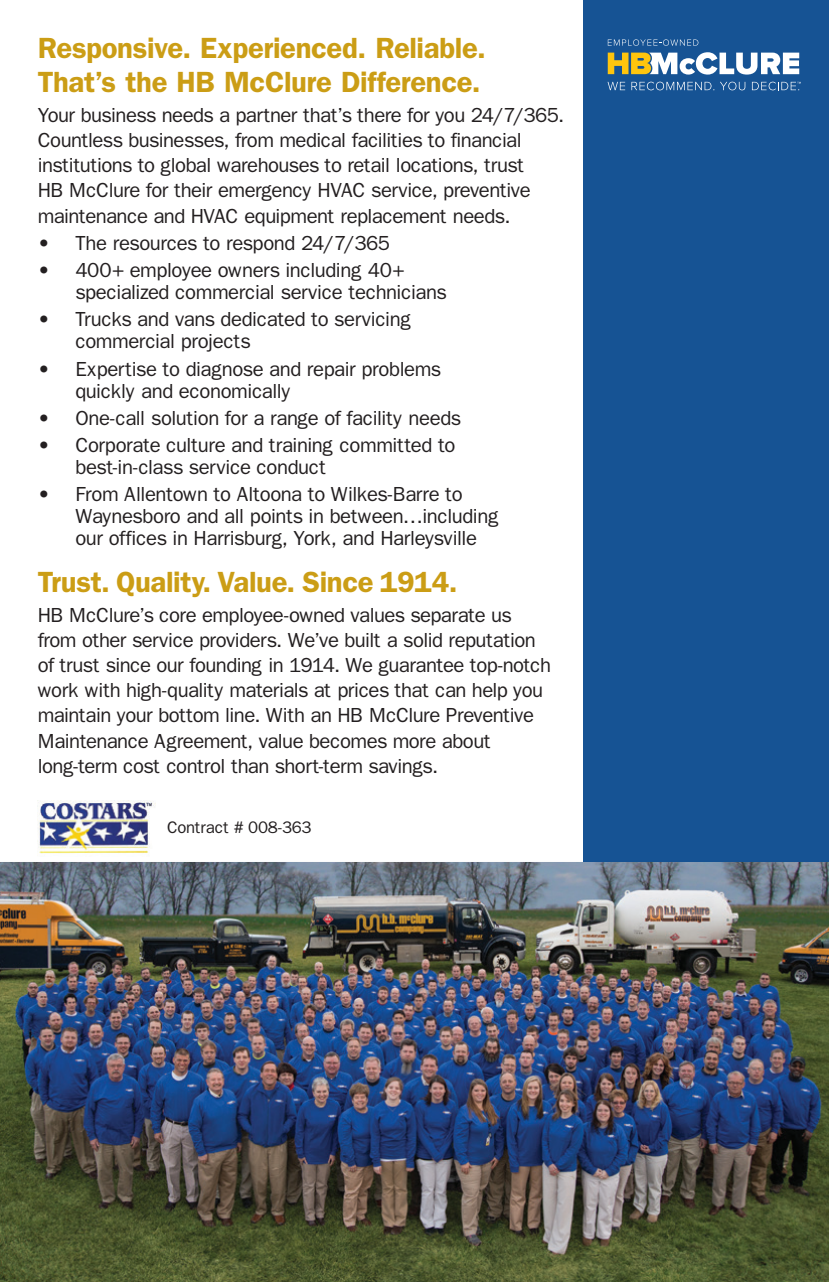 The width and height of the screenshot is (829, 1282). What do you see at coordinates (448, 617) in the screenshot?
I see `separate` at bounding box center [448, 617].
